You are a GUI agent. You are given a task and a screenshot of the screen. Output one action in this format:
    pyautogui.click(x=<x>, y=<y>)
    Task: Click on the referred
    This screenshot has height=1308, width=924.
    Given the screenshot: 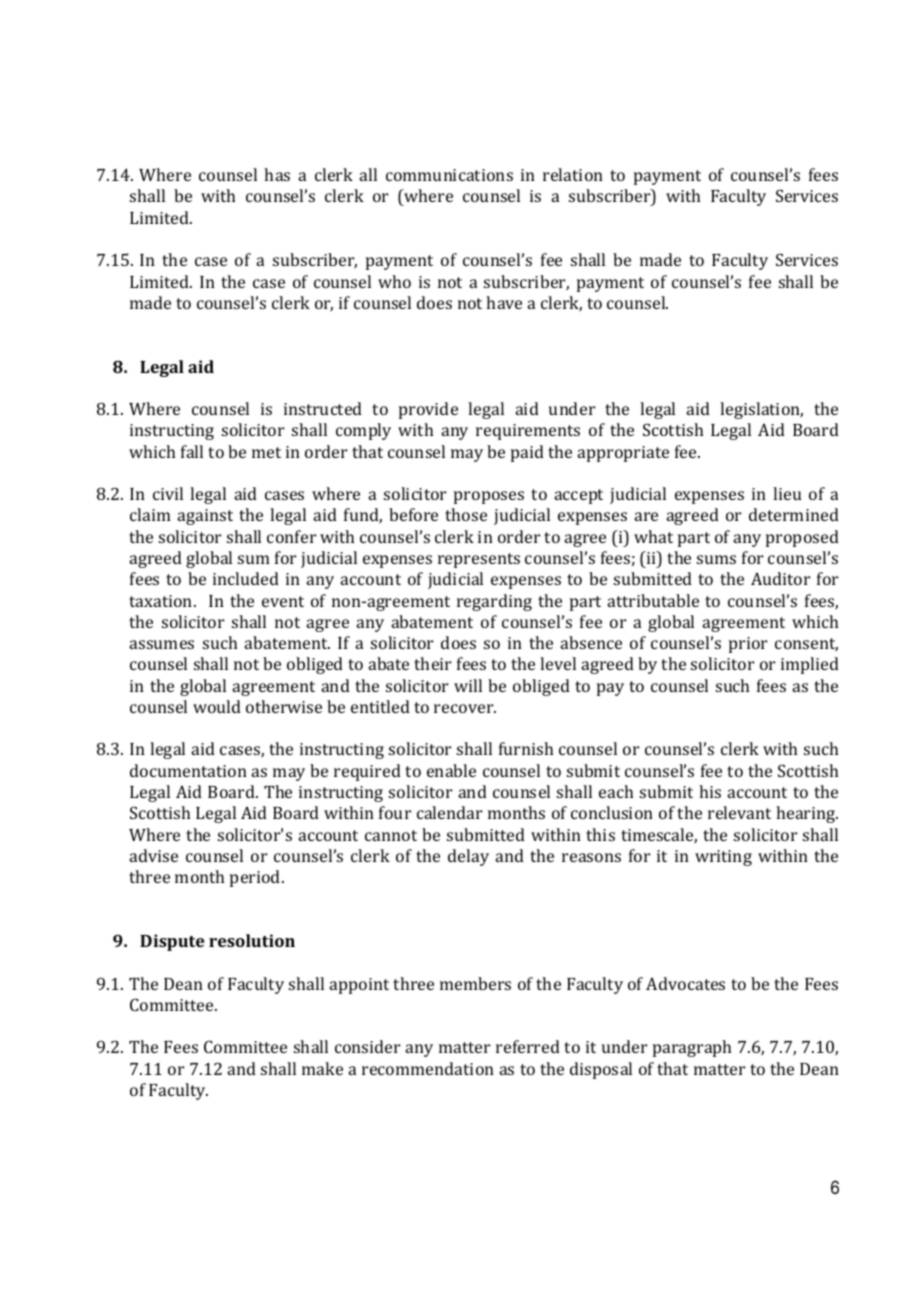 What is the action you would take?
    pyautogui.click(x=528, y=1046)
